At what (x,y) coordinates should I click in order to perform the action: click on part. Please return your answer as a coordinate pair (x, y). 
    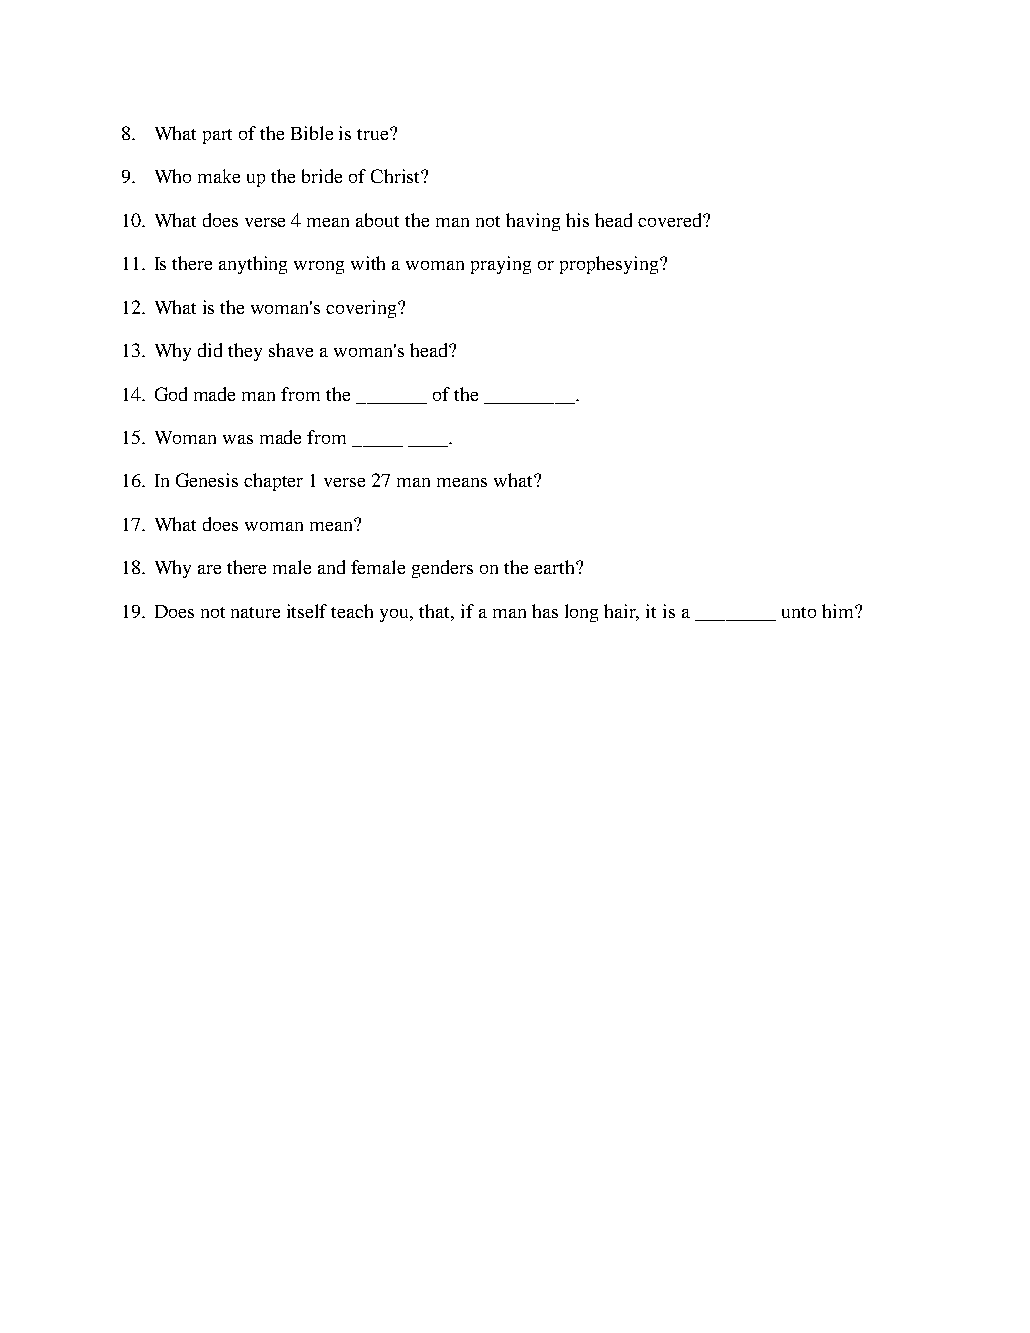
    Looking at the image, I should click on (217, 136).
